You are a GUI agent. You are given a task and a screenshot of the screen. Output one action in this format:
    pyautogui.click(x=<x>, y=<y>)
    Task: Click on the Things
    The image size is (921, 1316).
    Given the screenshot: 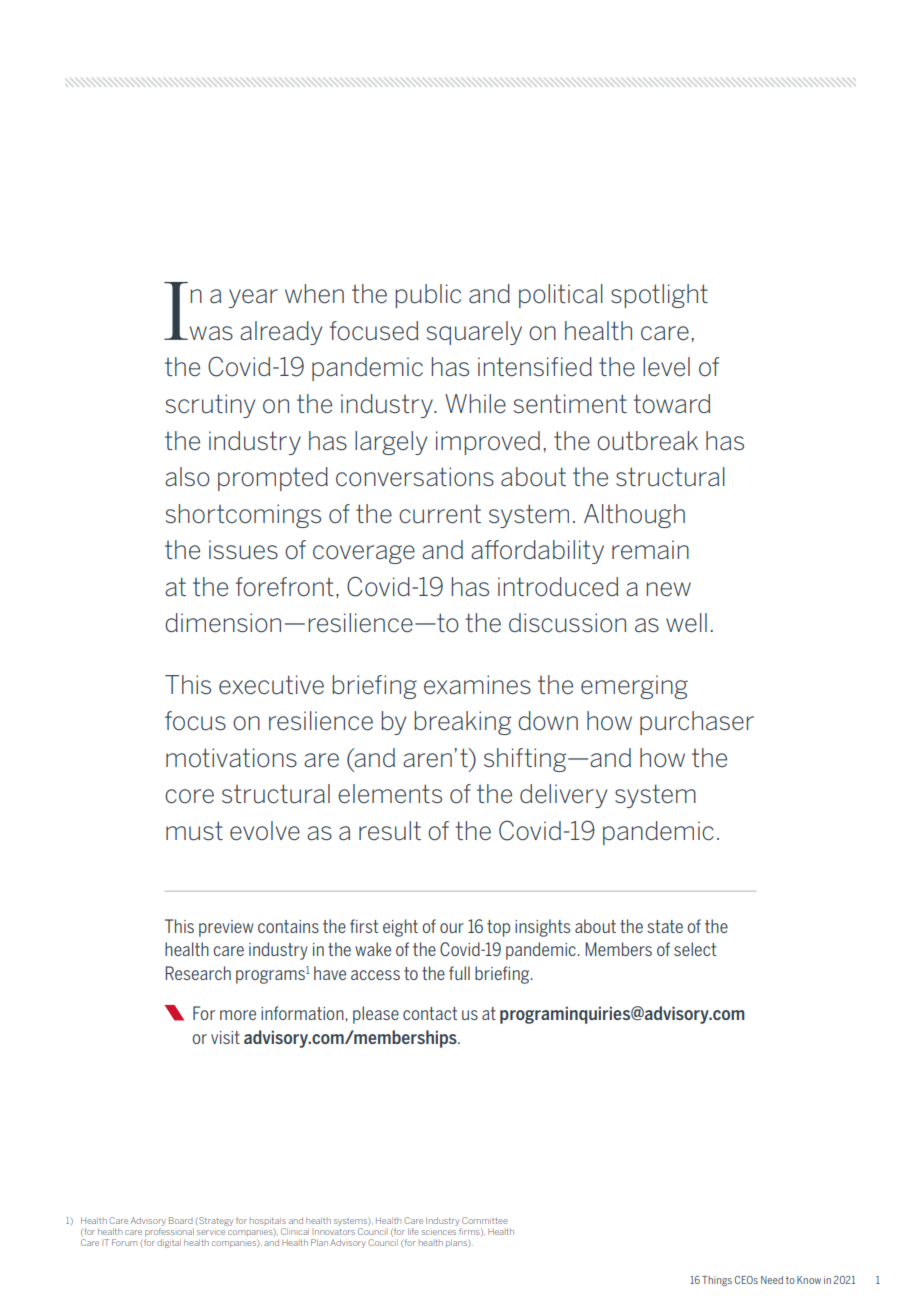 What is the action you would take?
    pyautogui.click(x=717, y=1281)
